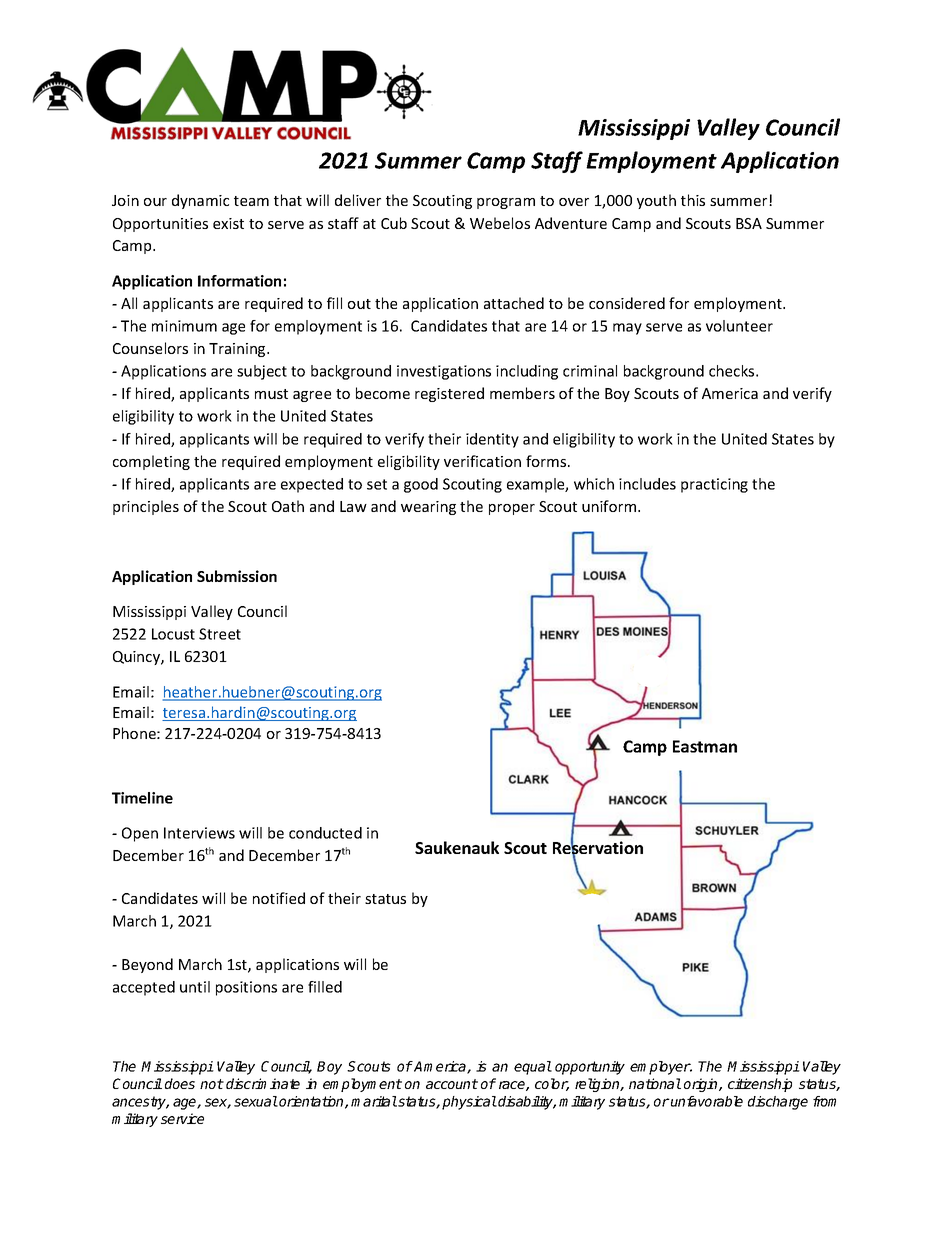 The height and width of the screenshot is (1233, 952). Describe the element at coordinates (228, 223) in the screenshot. I see `exist` at that location.
